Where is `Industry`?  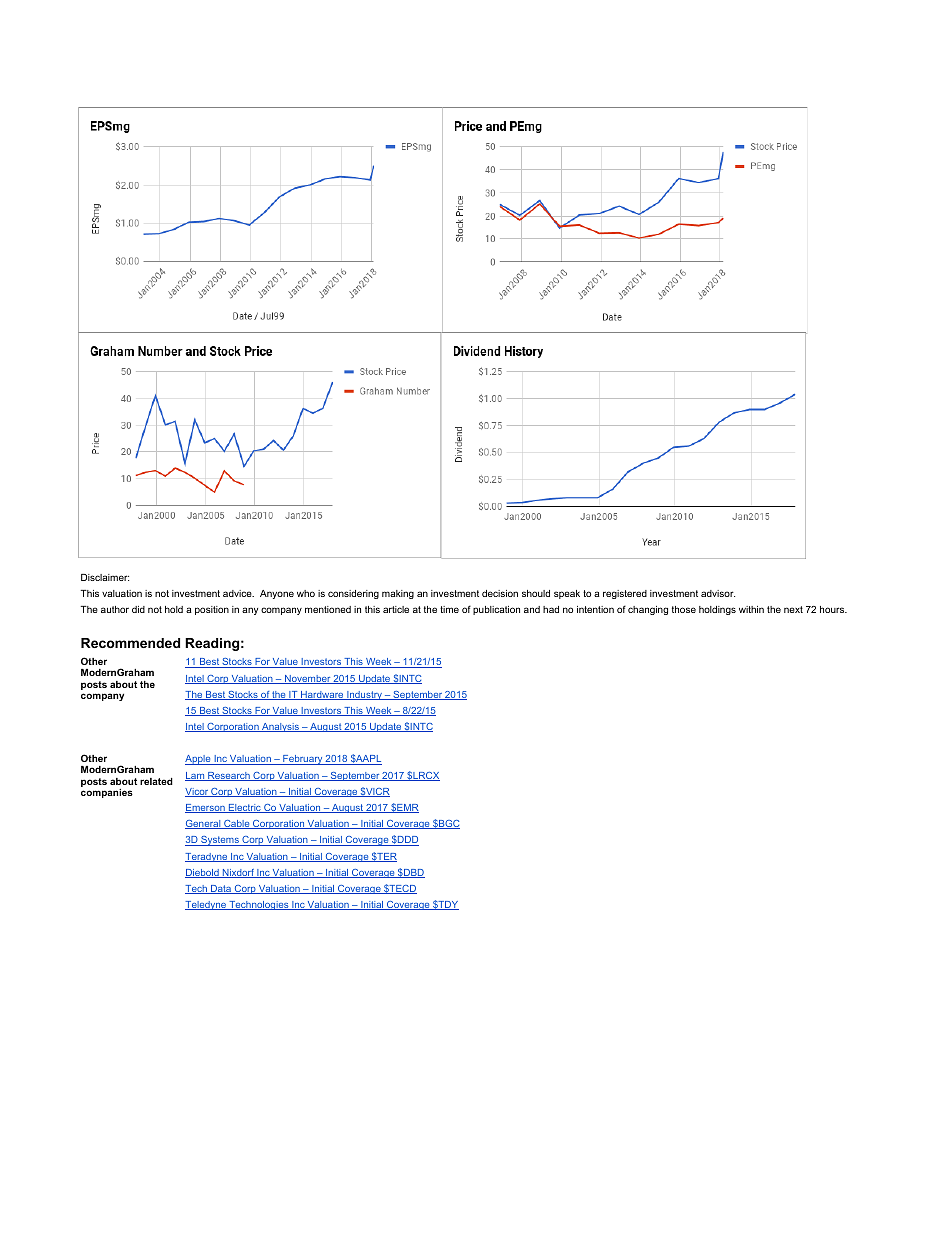 Industry is located at coordinates (364, 695).
